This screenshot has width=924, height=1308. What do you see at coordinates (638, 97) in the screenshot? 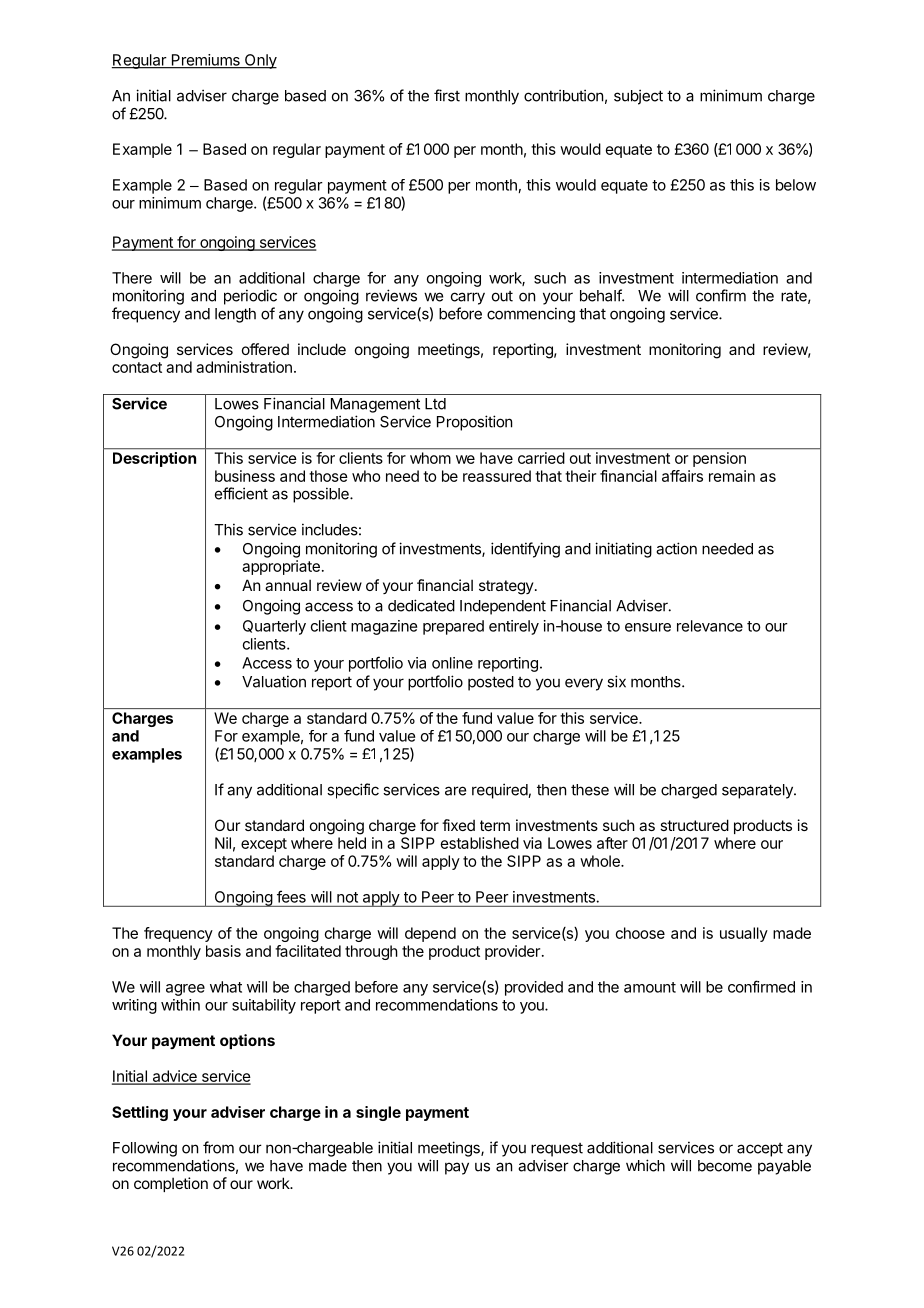
I see `subject` at bounding box center [638, 97].
